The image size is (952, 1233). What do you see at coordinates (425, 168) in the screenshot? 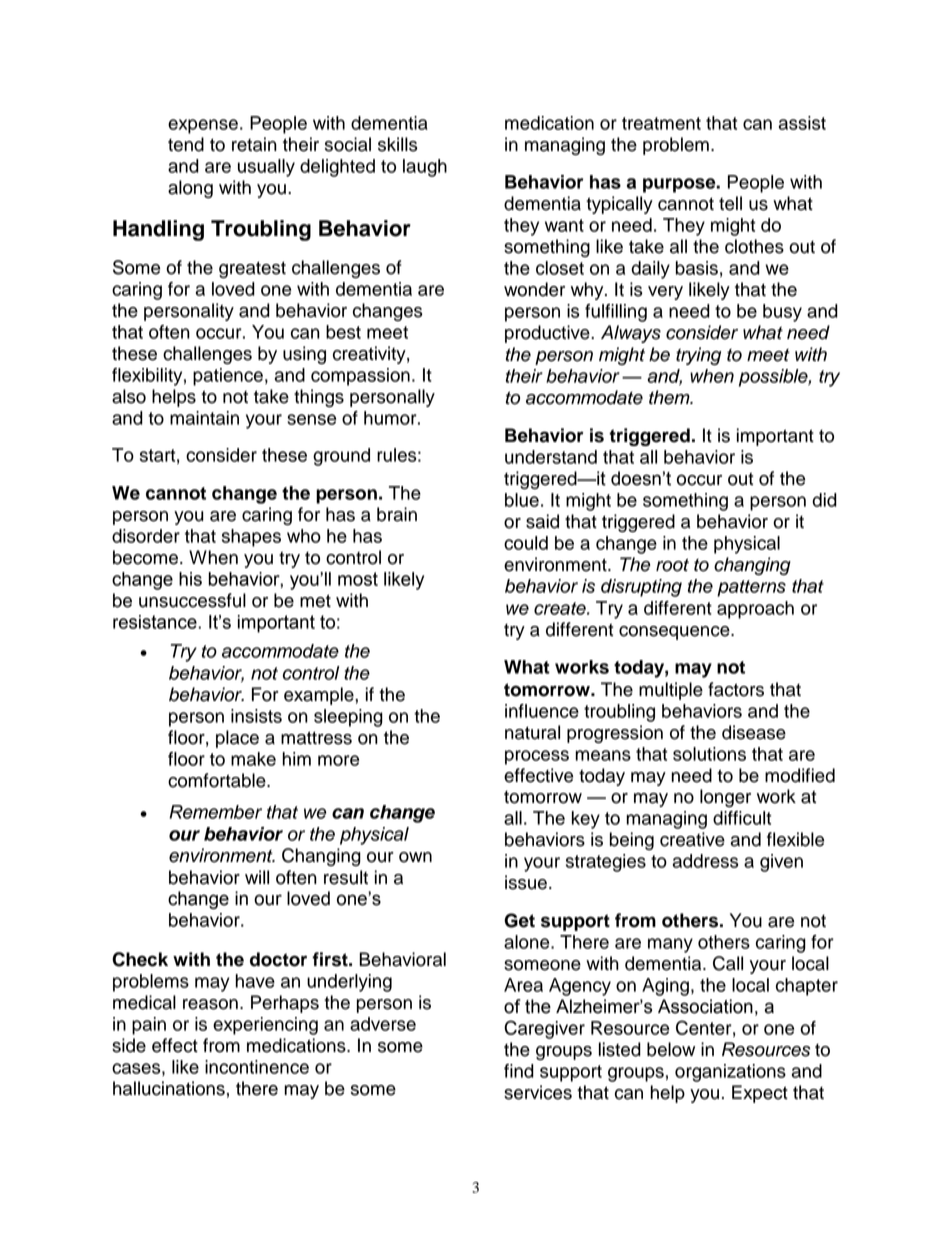
I see `laugh` at bounding box center [425, 168].
